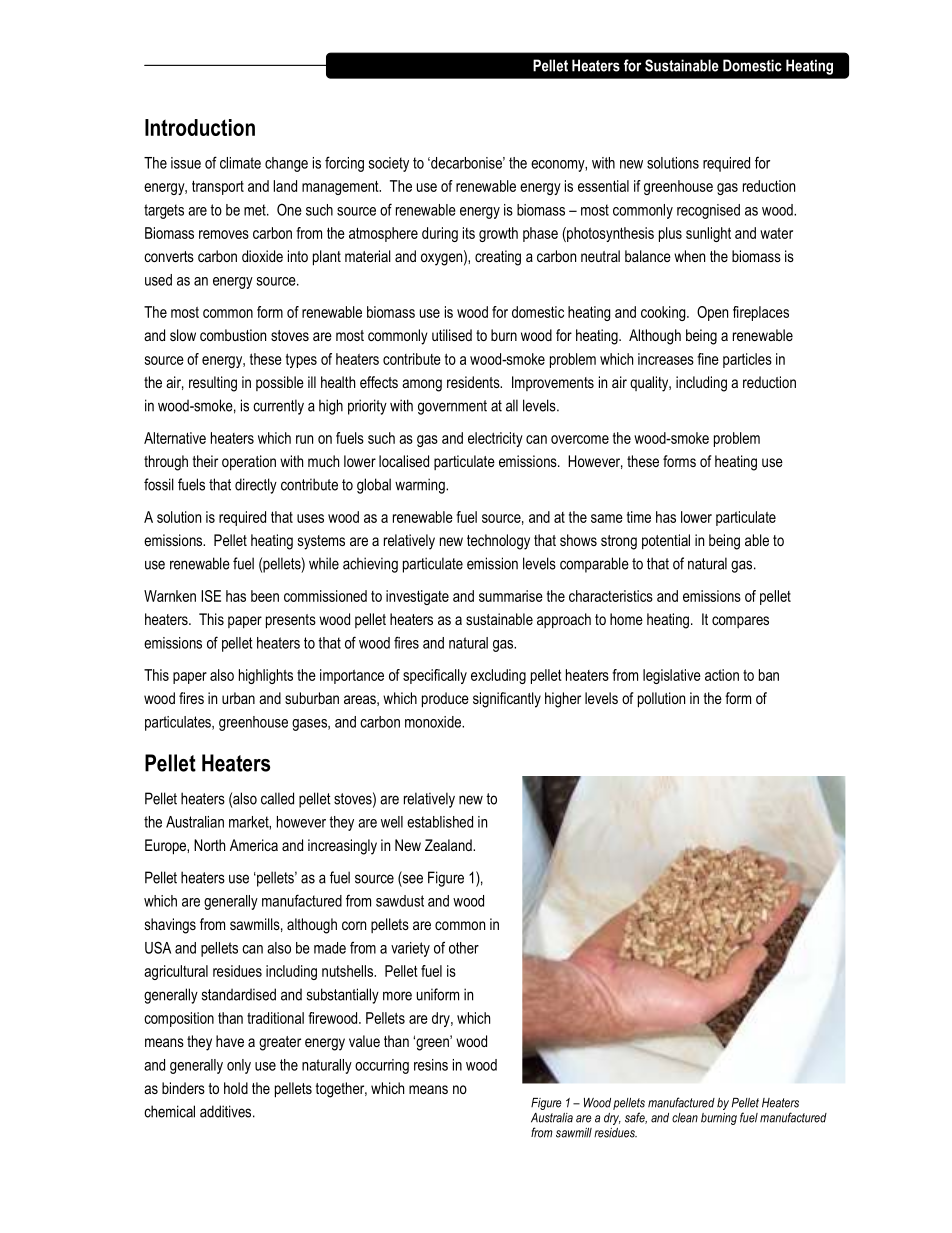 The width and height of the image is (952, 1233). Describe the element at coordinates (218, 187) in the image. I see `transport` at that location.
